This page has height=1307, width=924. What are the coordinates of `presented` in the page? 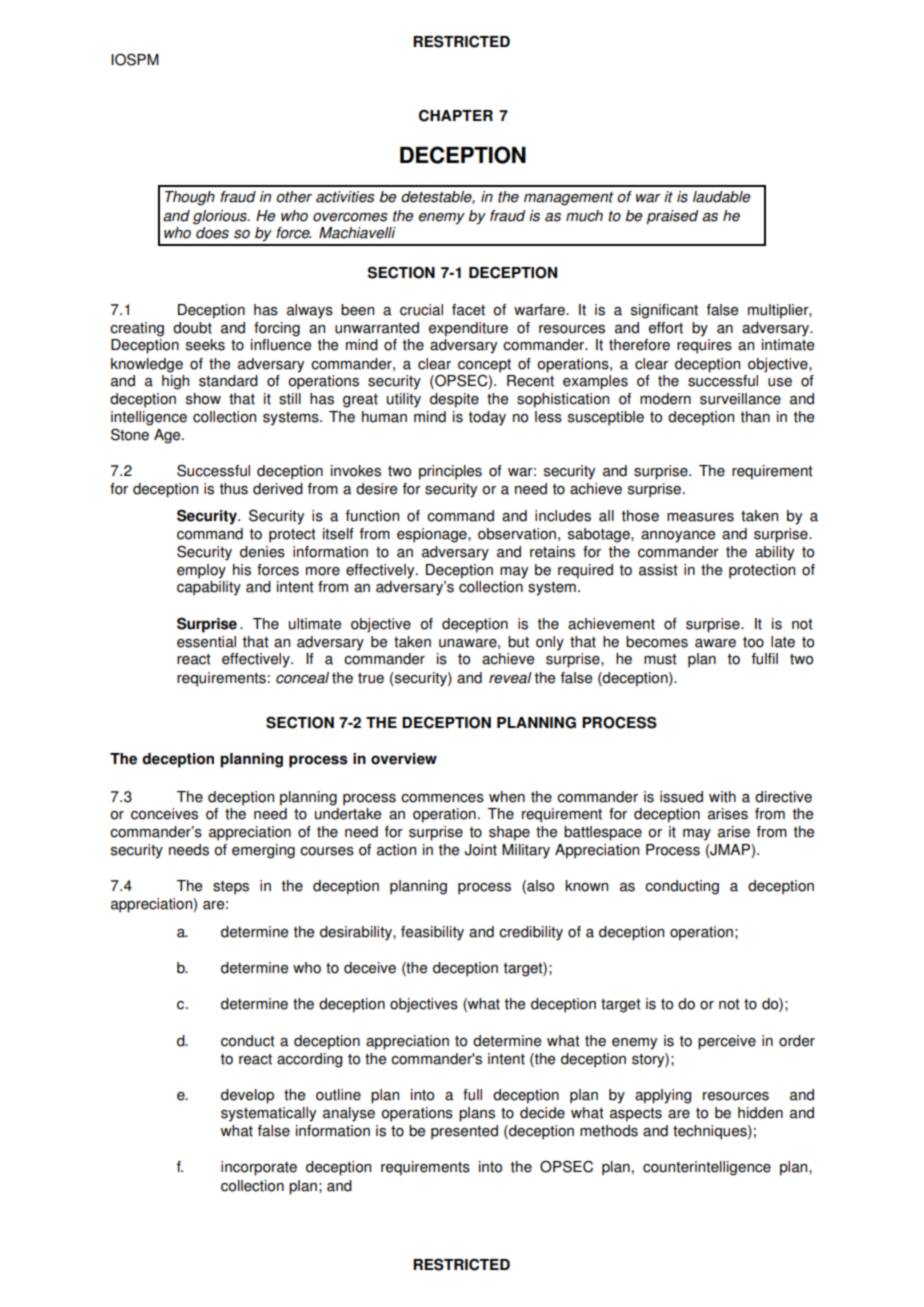 It's located at (464, 1132).
